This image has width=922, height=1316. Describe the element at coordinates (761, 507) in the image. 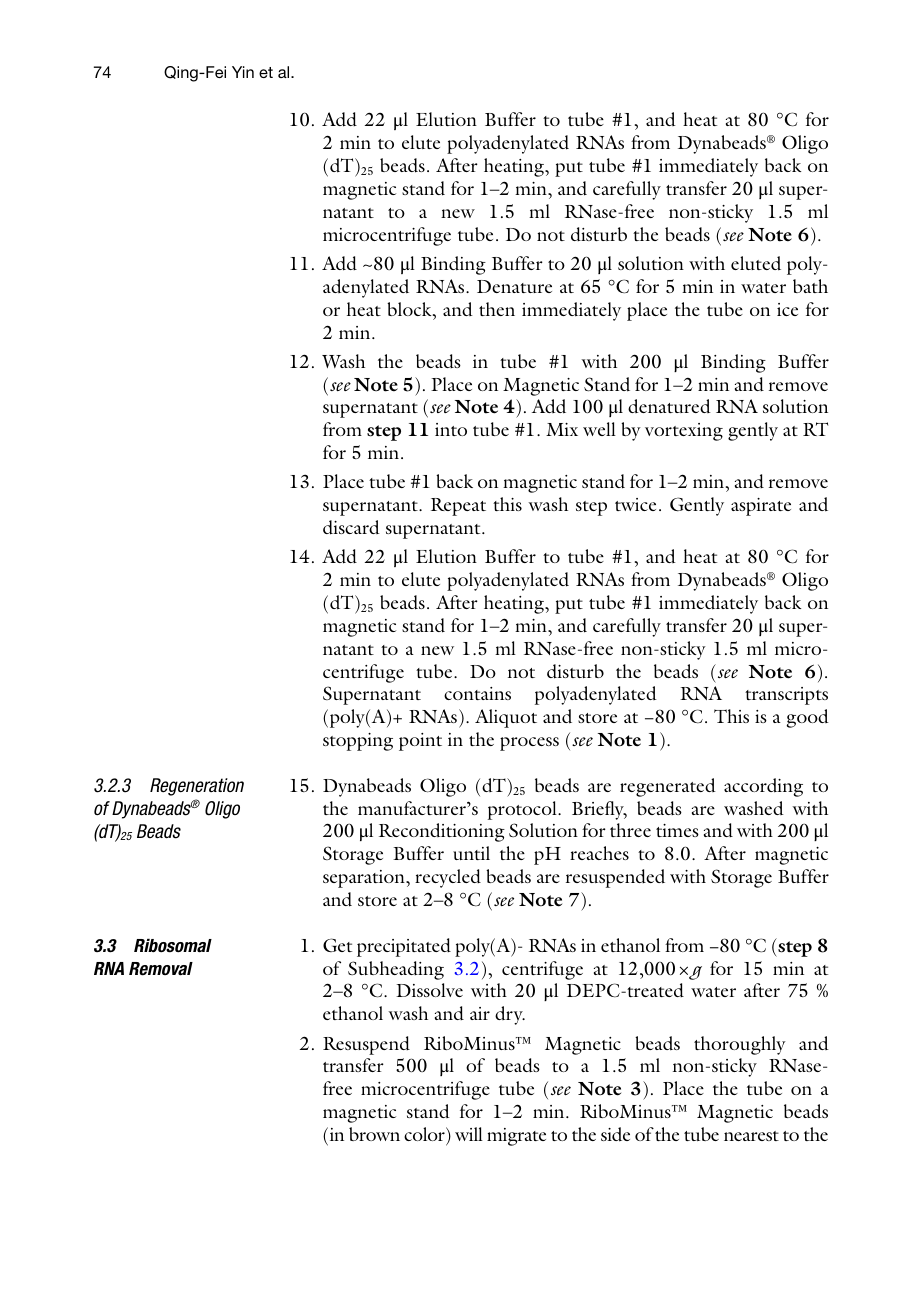

I see `aspirate` at that location.
